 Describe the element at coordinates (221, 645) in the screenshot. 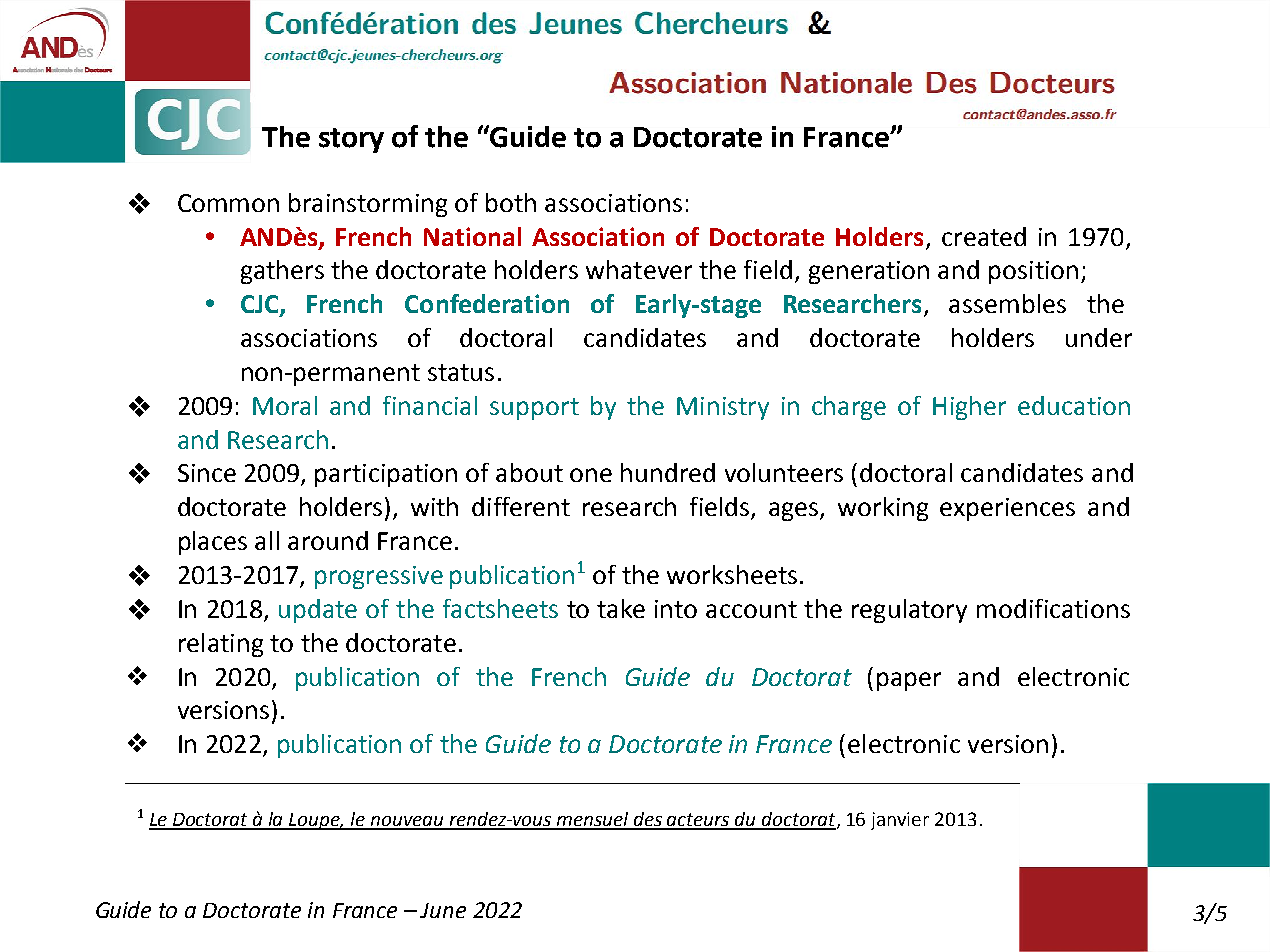

I see `relating` at that location.
